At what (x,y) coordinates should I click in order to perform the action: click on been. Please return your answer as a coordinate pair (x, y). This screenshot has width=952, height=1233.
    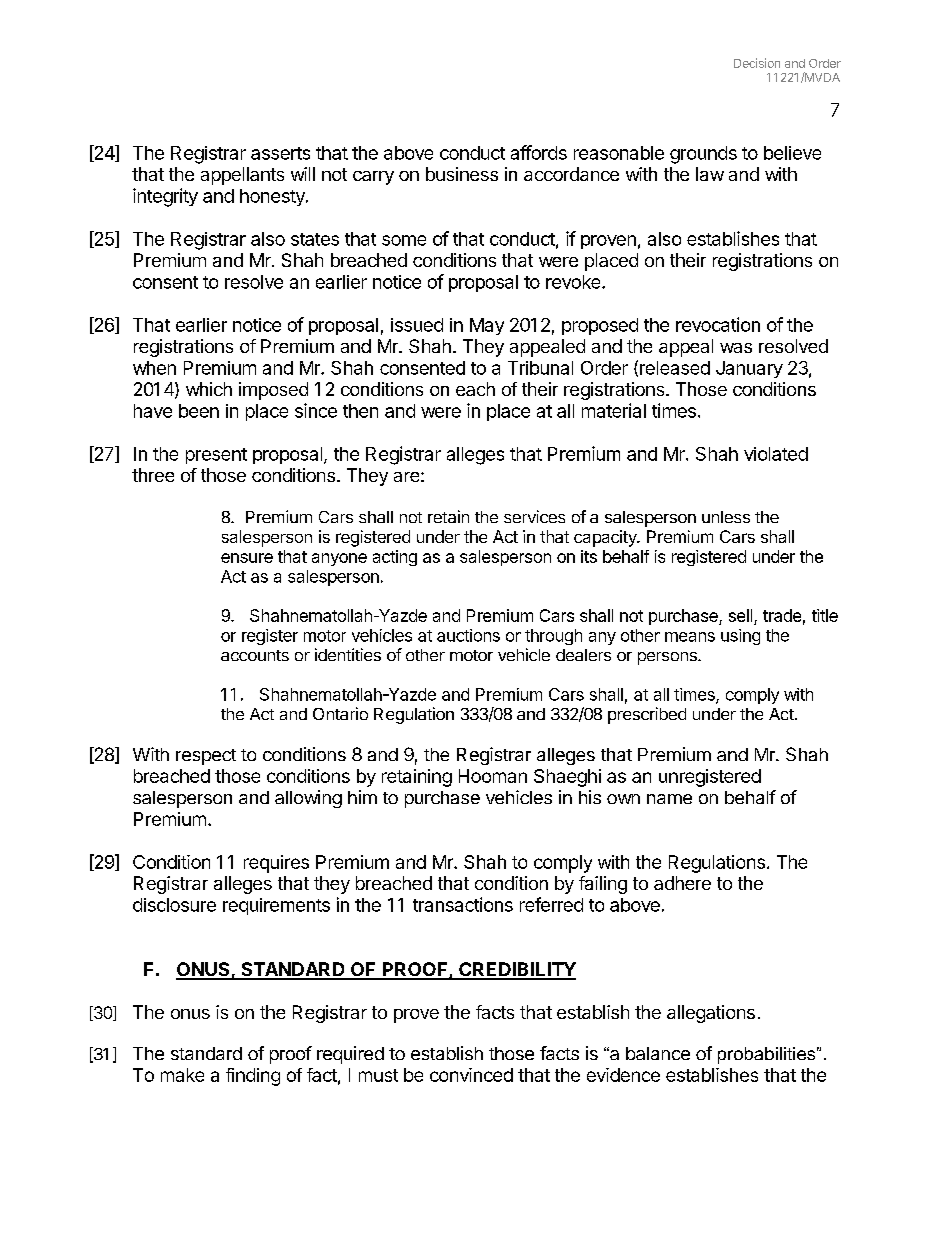
    Looking at the image, I should click on (199, 411).
